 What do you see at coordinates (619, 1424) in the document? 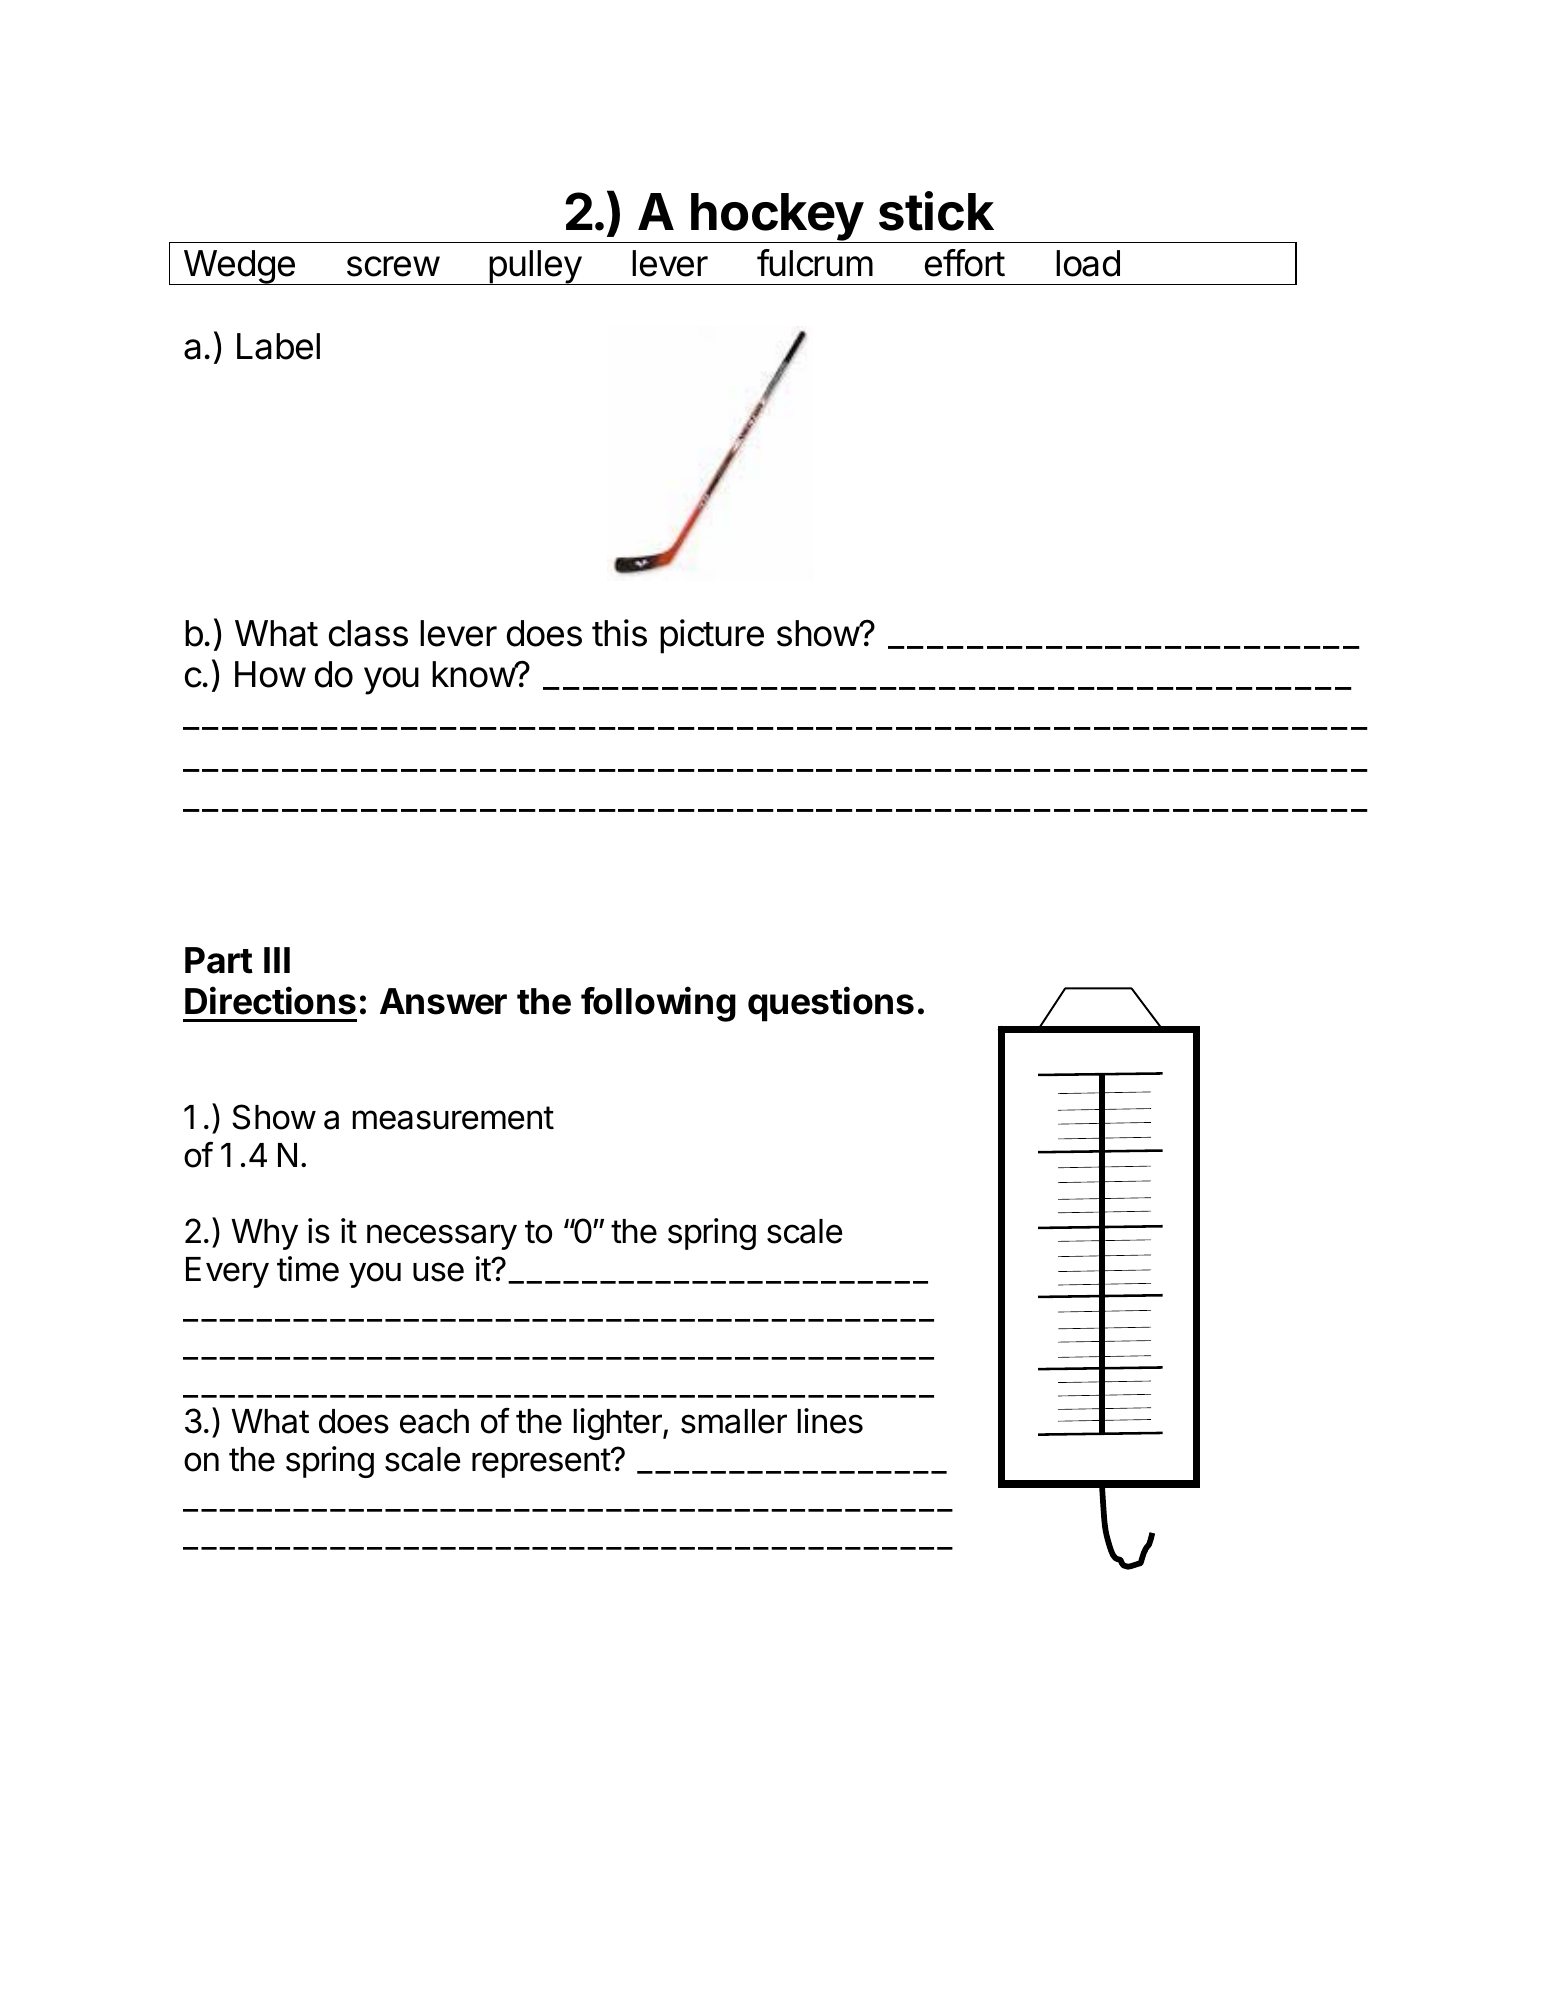
I see `lighter` at bounding box center [619, 1424].
